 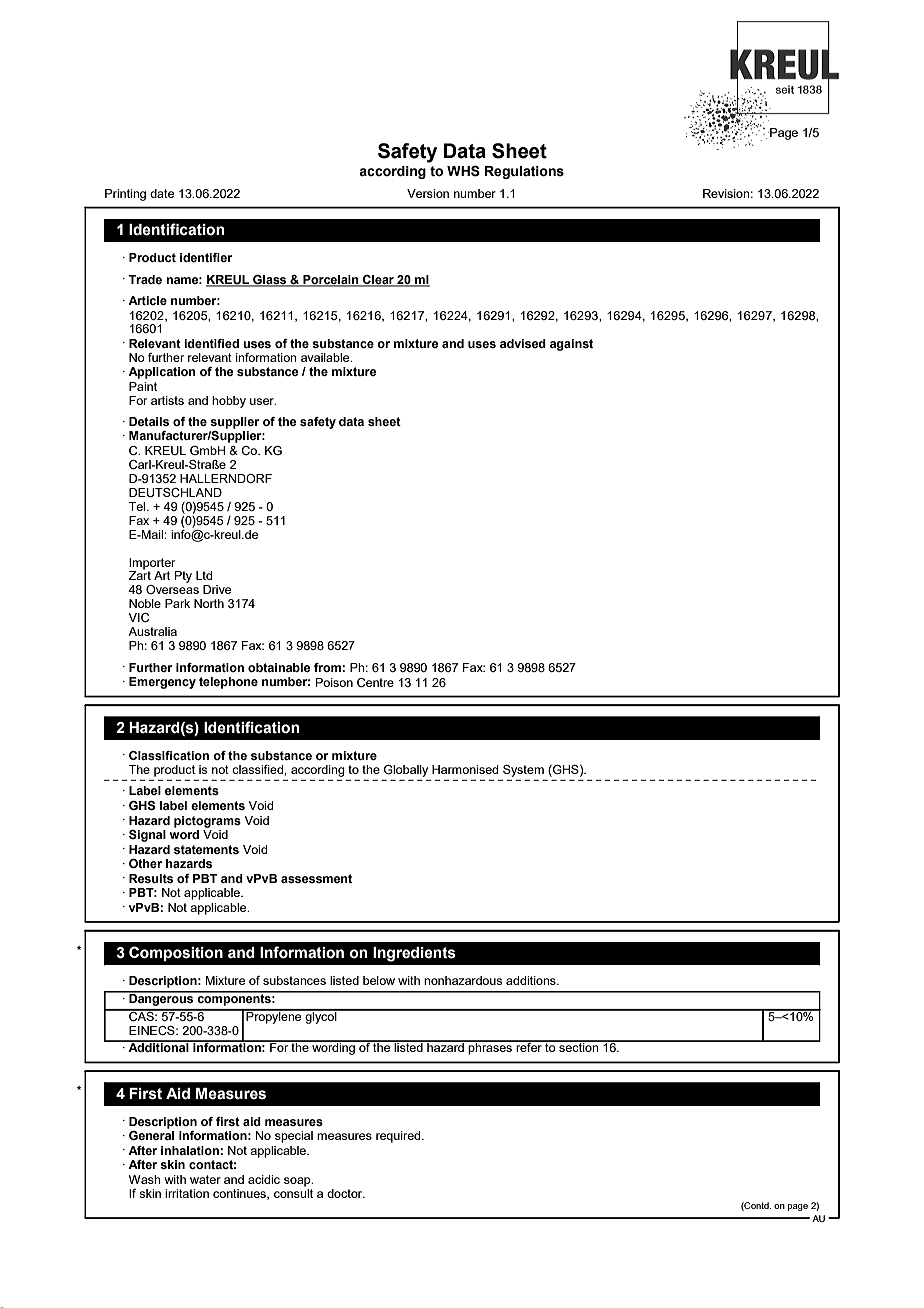 I want to click on inhalation, so click(x=191, y=1150).
